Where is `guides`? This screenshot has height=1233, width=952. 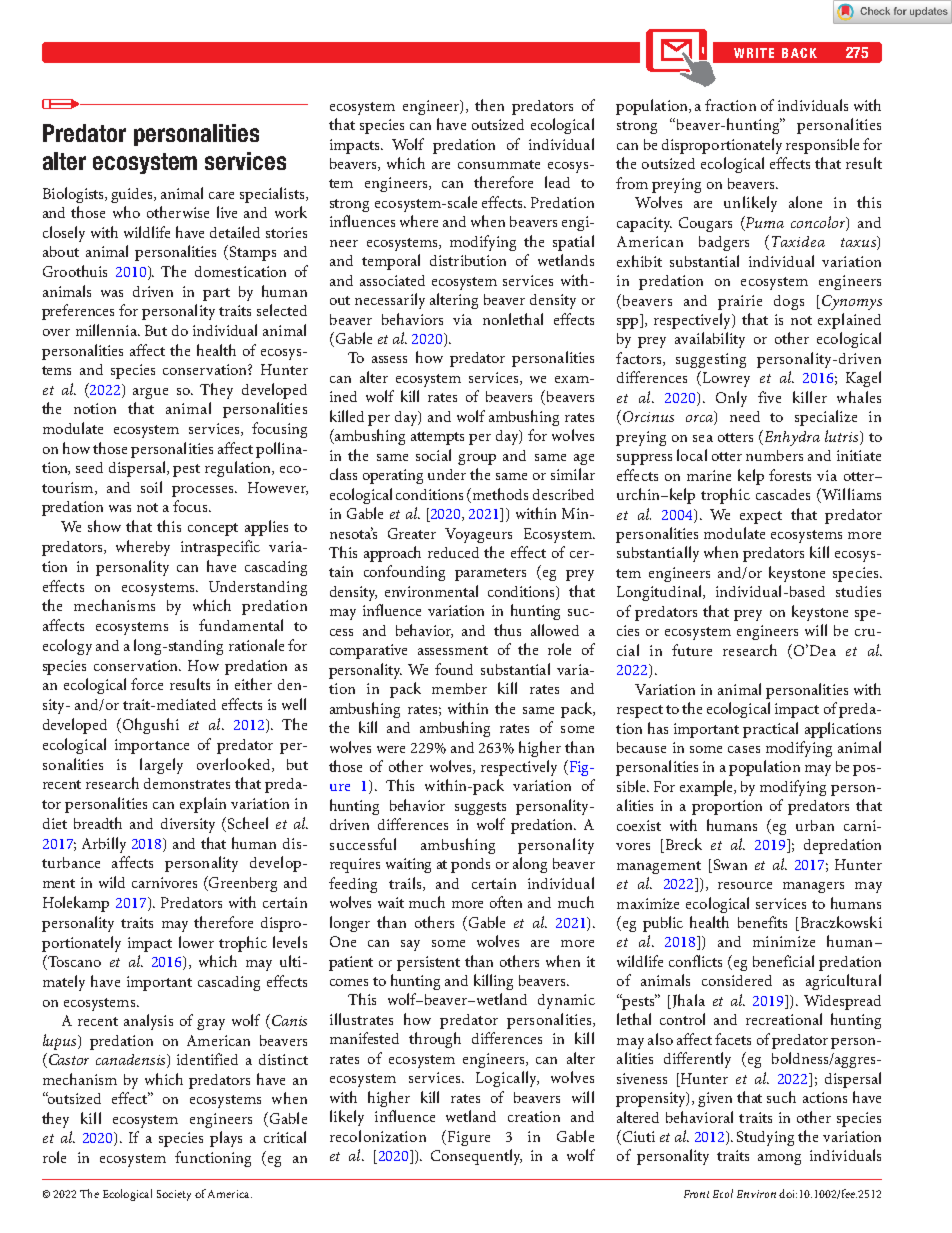 guides is located at coordinates (133, 195).
